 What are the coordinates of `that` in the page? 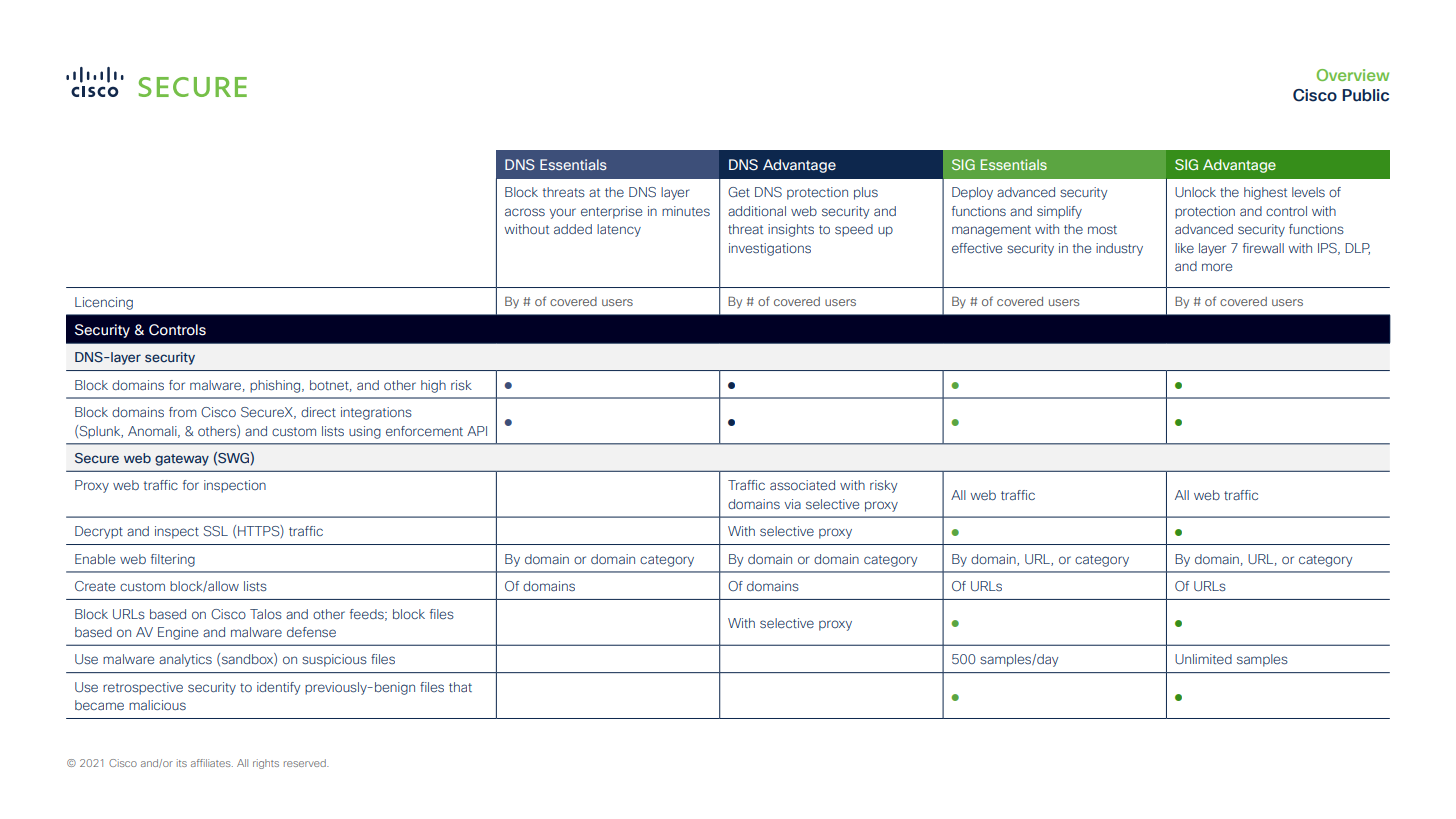 It's located at (460, 687).
